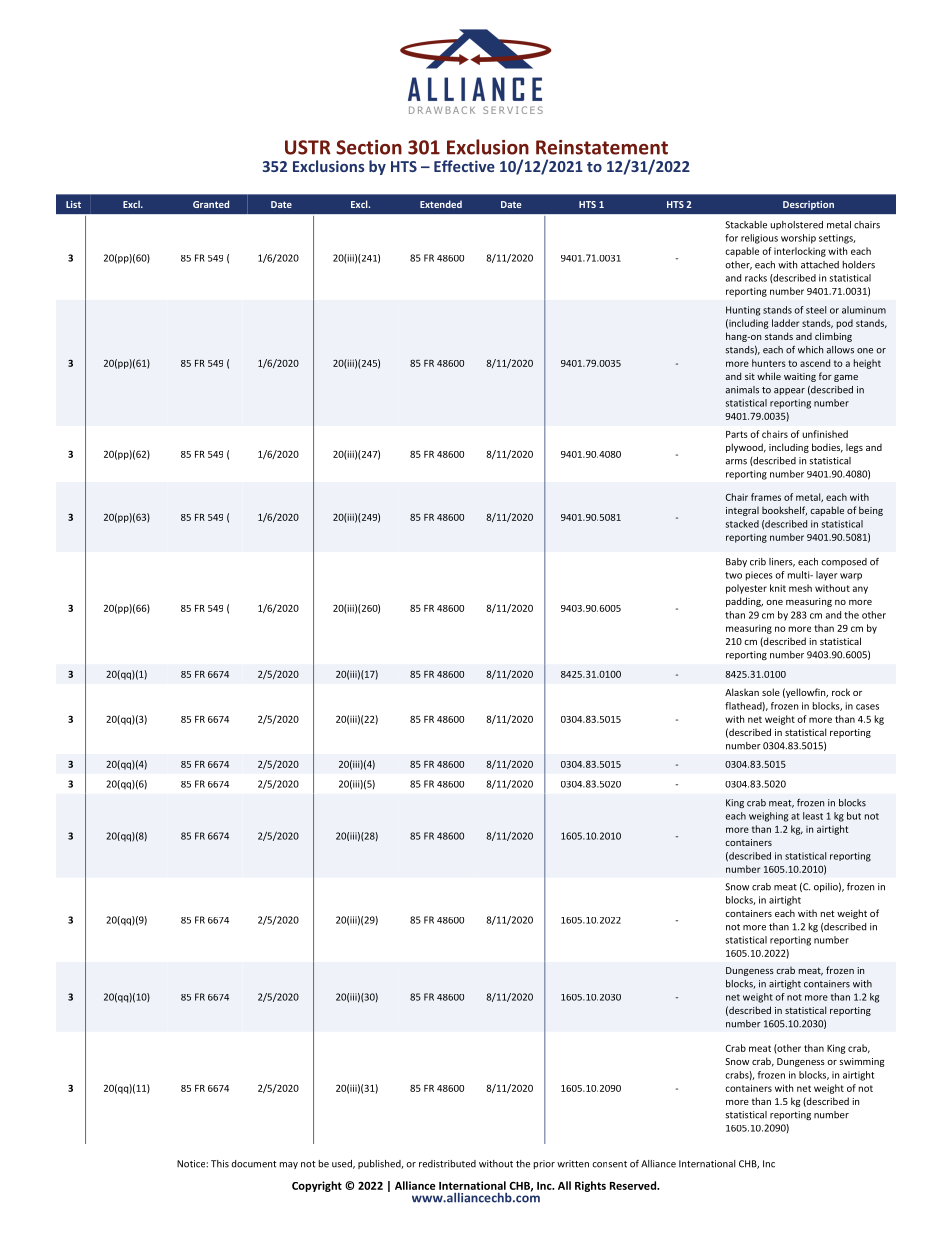 This image has height=1233, width=952. Describe the element at coordinates (742, 692) in the image. I see `Alaskan` at that location.
